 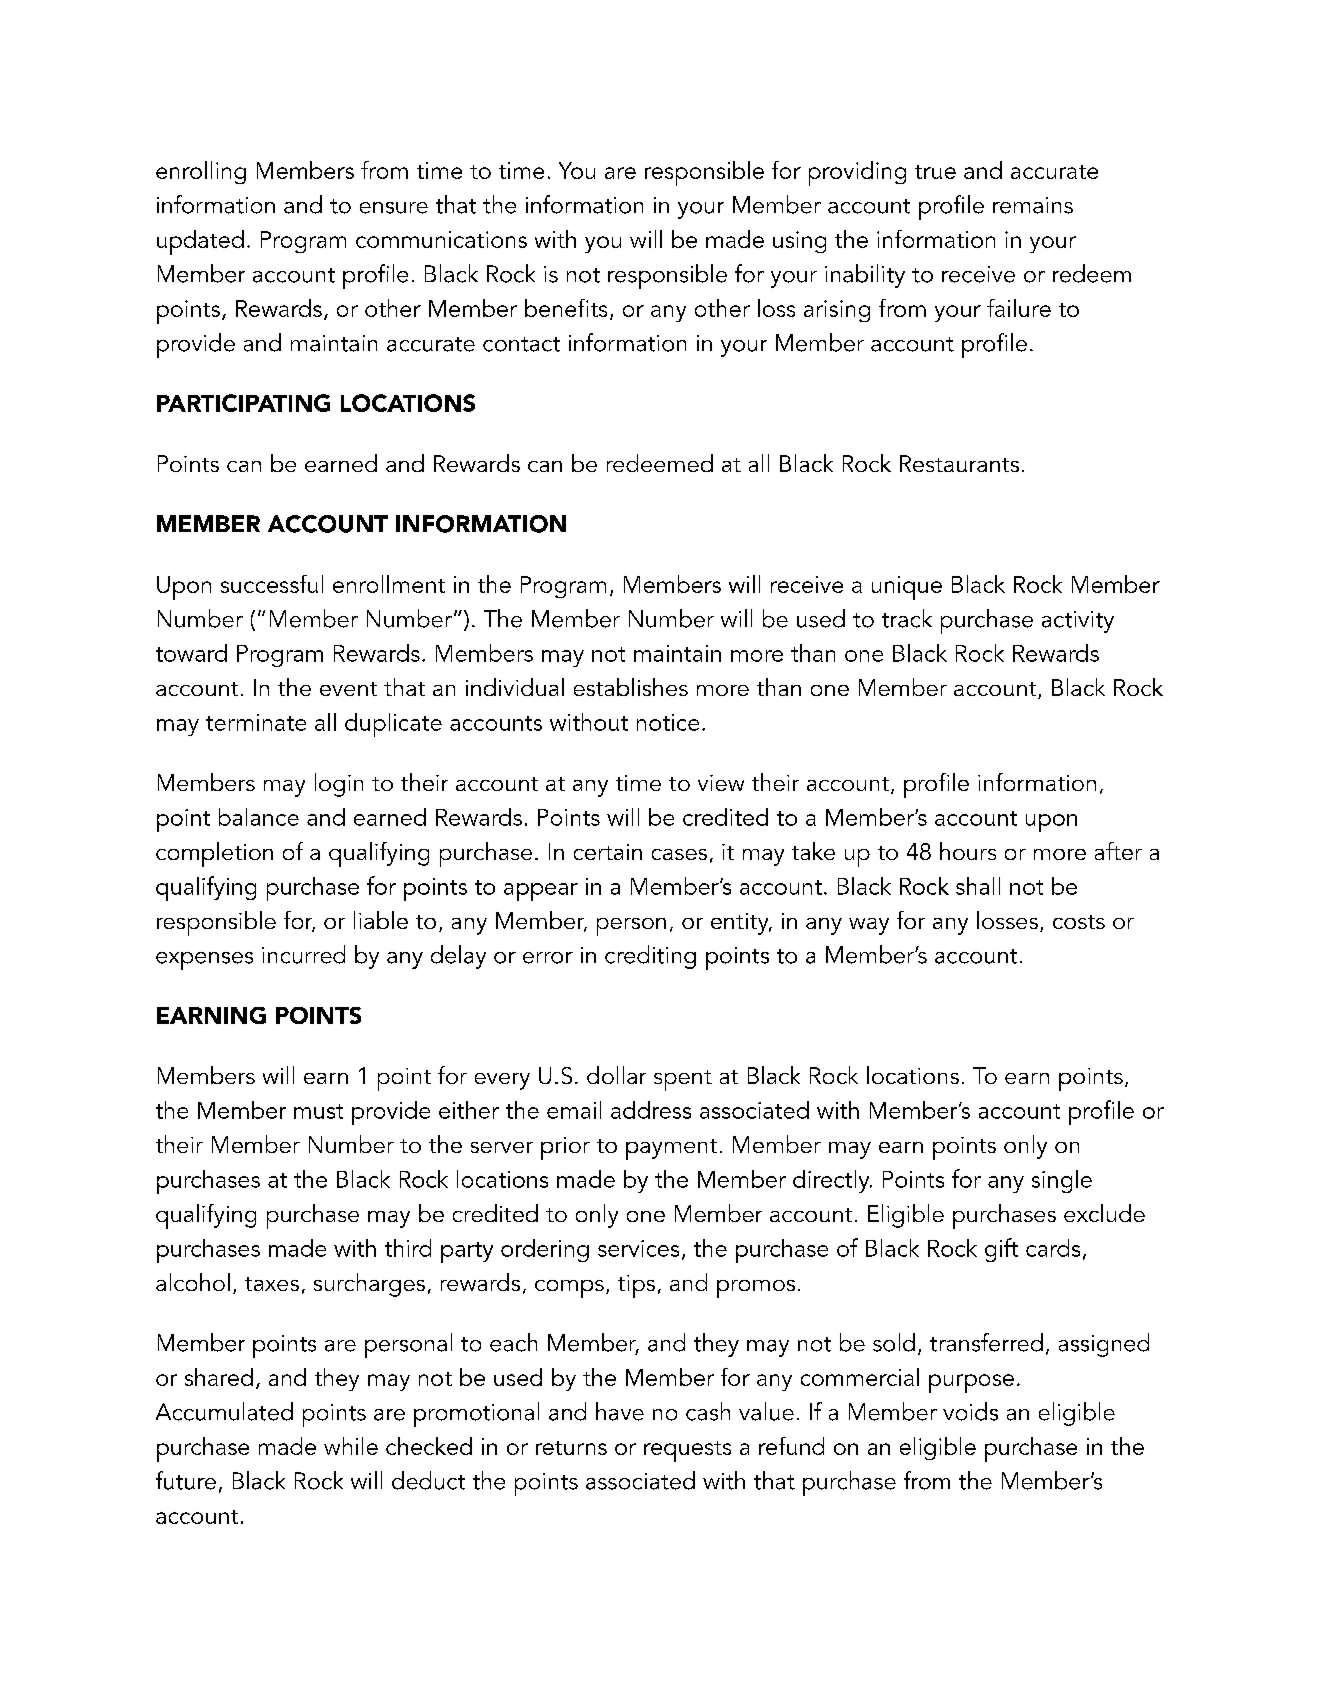 I want to click on ensure, so click(x=394, y=208).
